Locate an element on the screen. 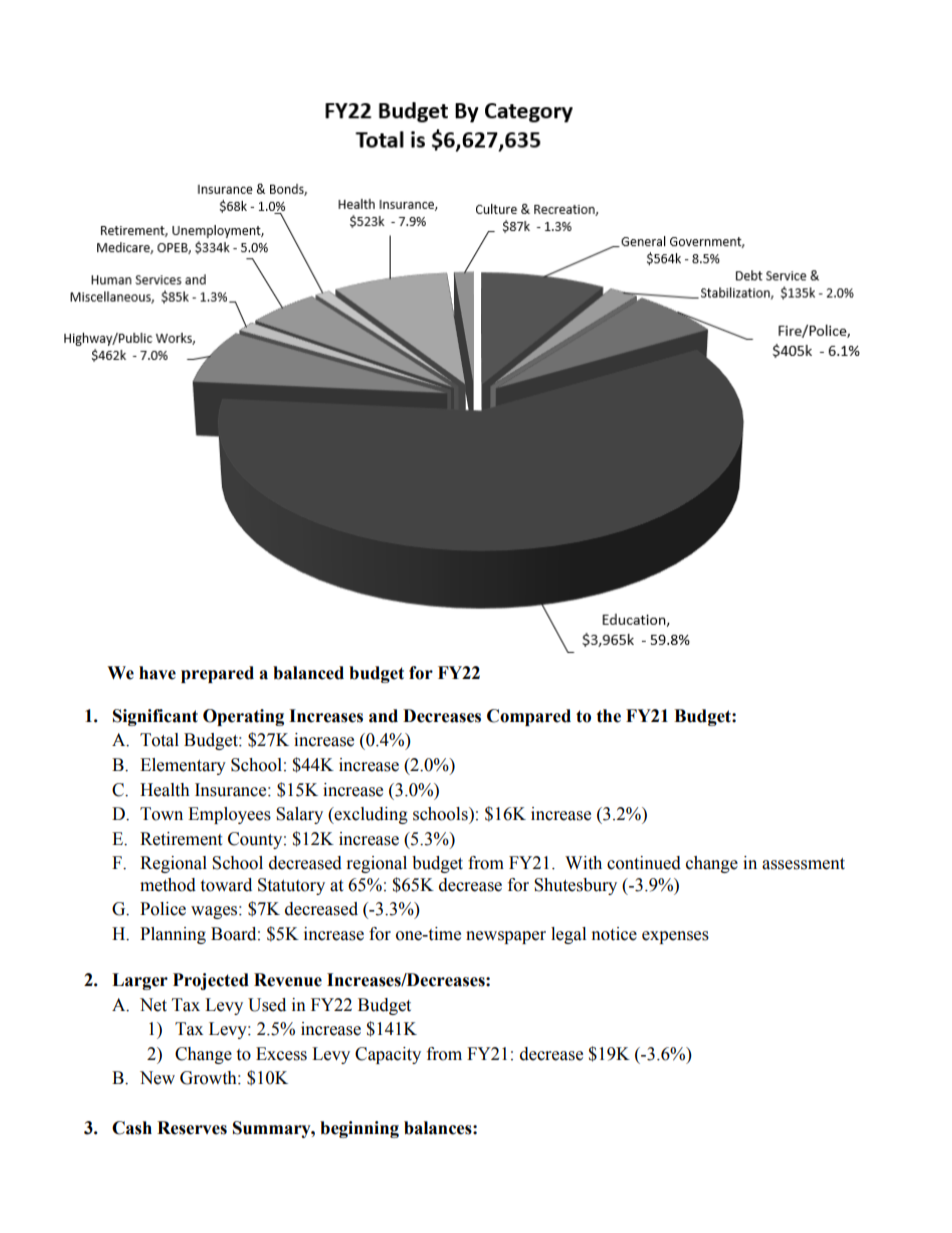 The height and width of the screenshot is (1233, 952). Capacity is located at coordinates (388, 1055).
